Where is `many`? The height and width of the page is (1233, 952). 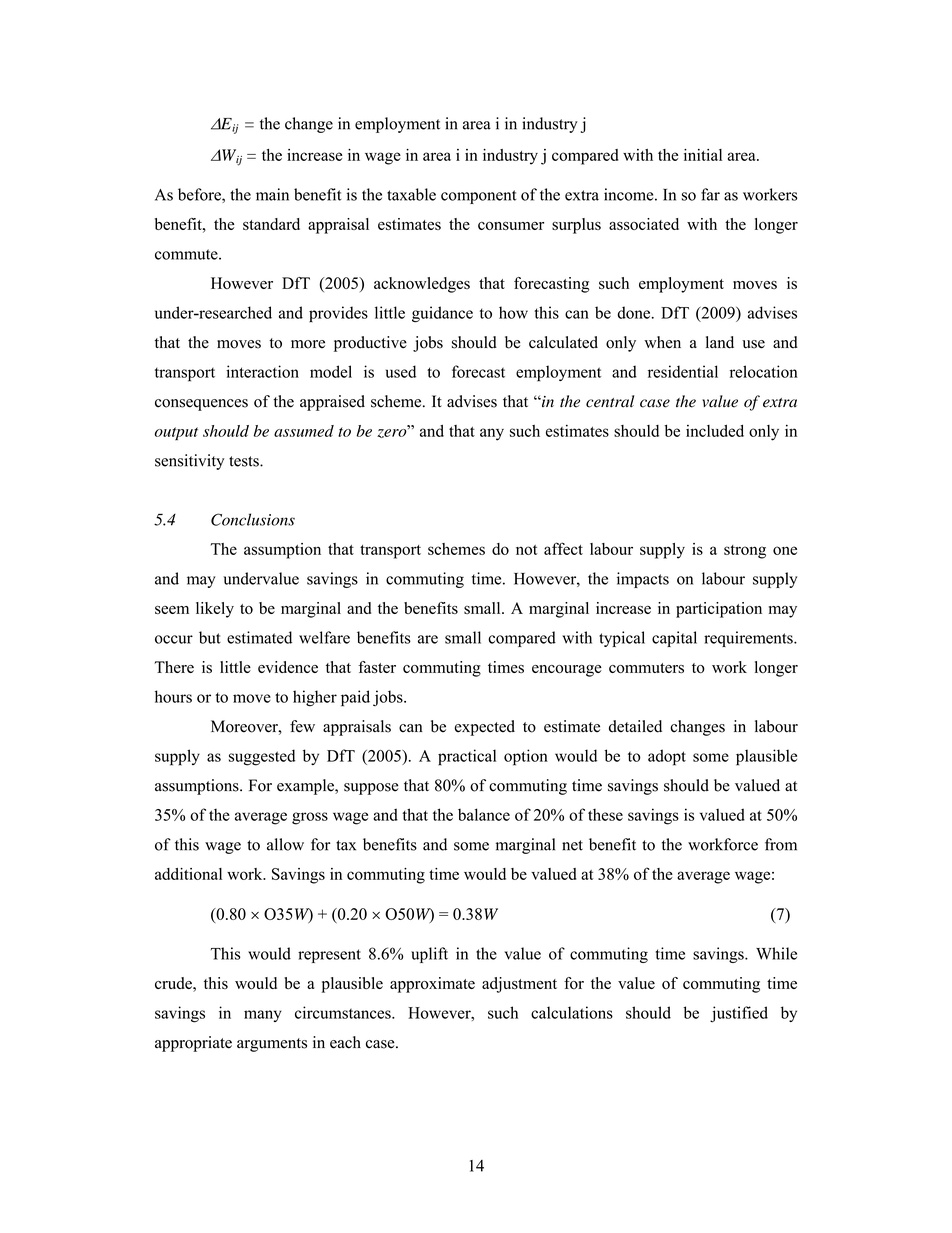
many is located at coordinates (263, 1016).
